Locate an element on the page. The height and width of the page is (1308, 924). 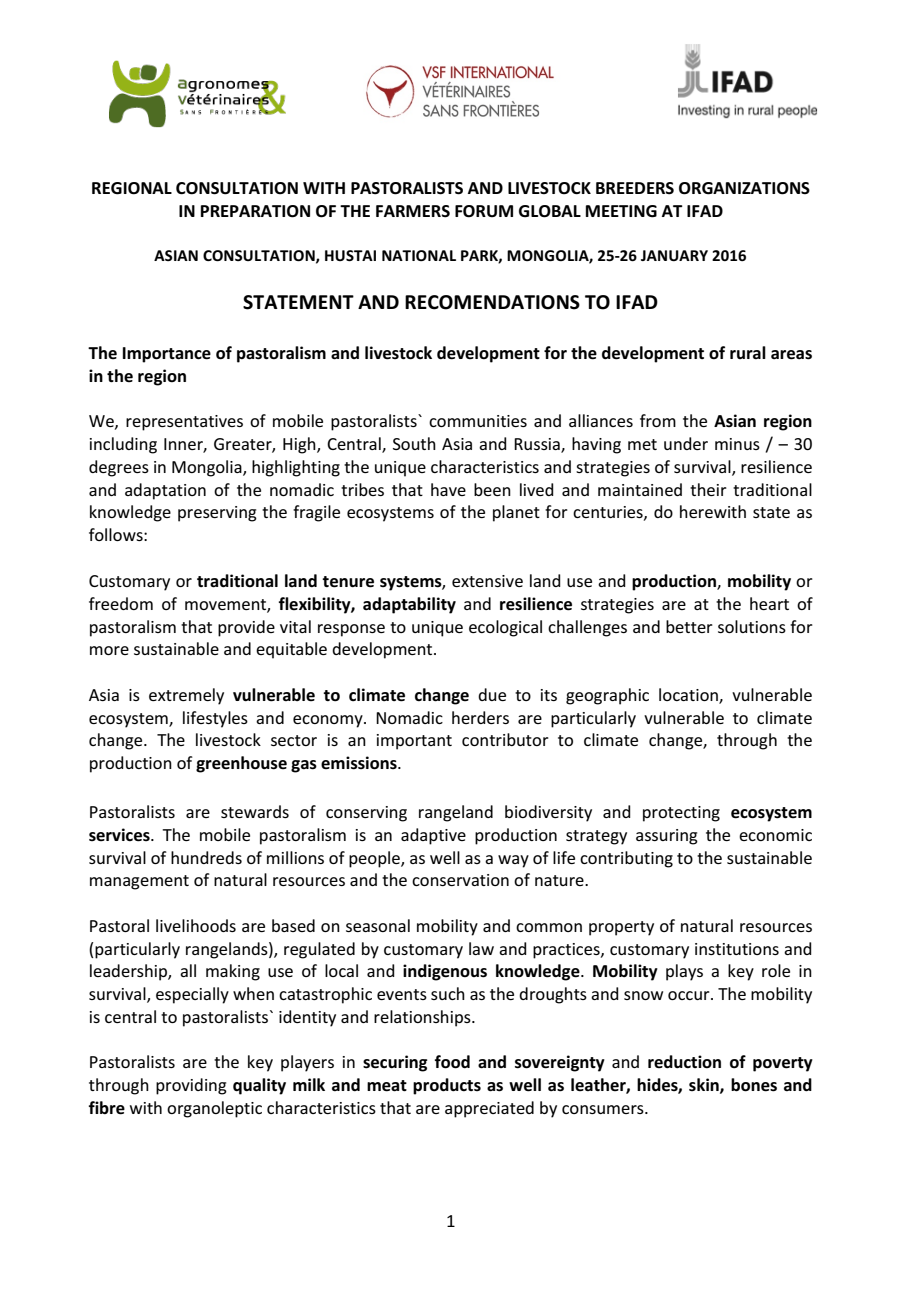
provide is located at coordinates (246, 628).
